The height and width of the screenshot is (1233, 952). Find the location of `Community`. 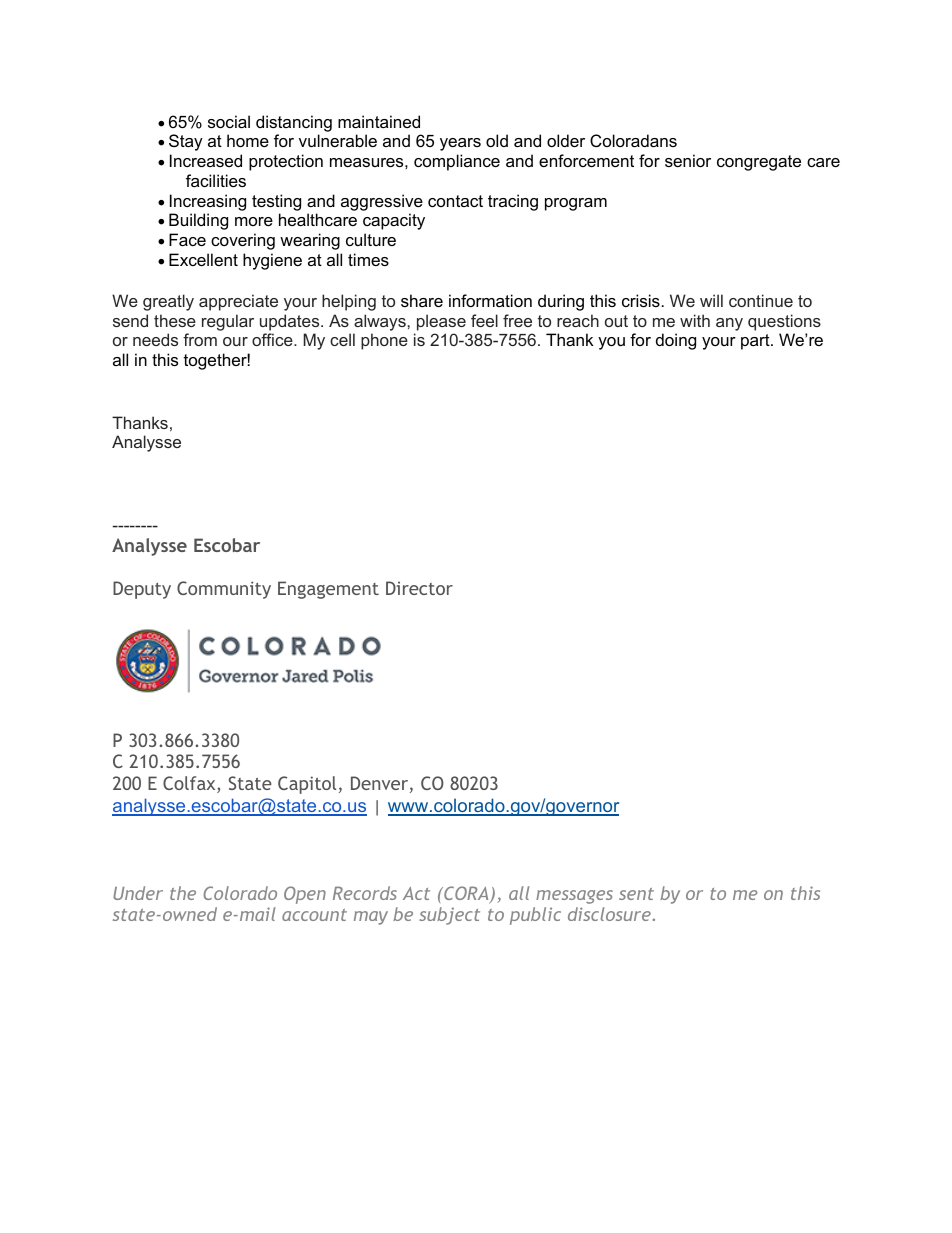

Community is located at coordinates (224, 590).
